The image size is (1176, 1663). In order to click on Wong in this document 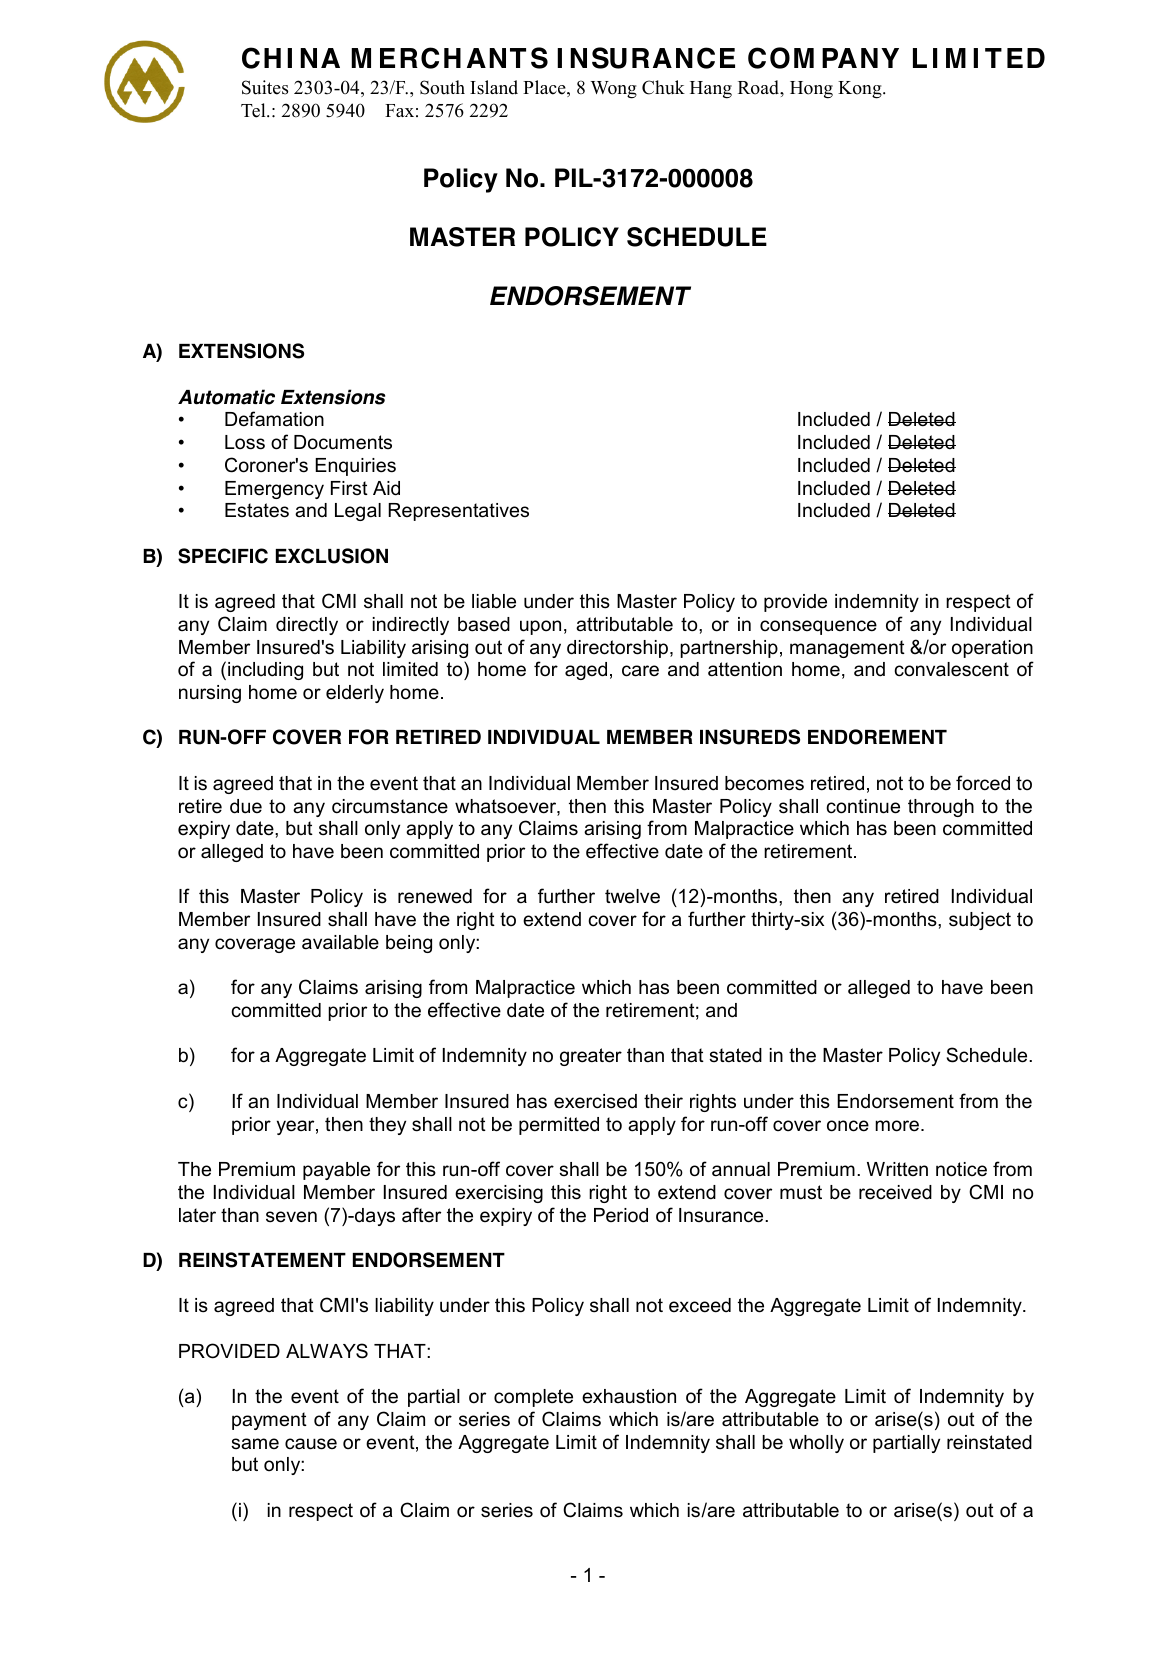, I will do `click(614, 90)`.
